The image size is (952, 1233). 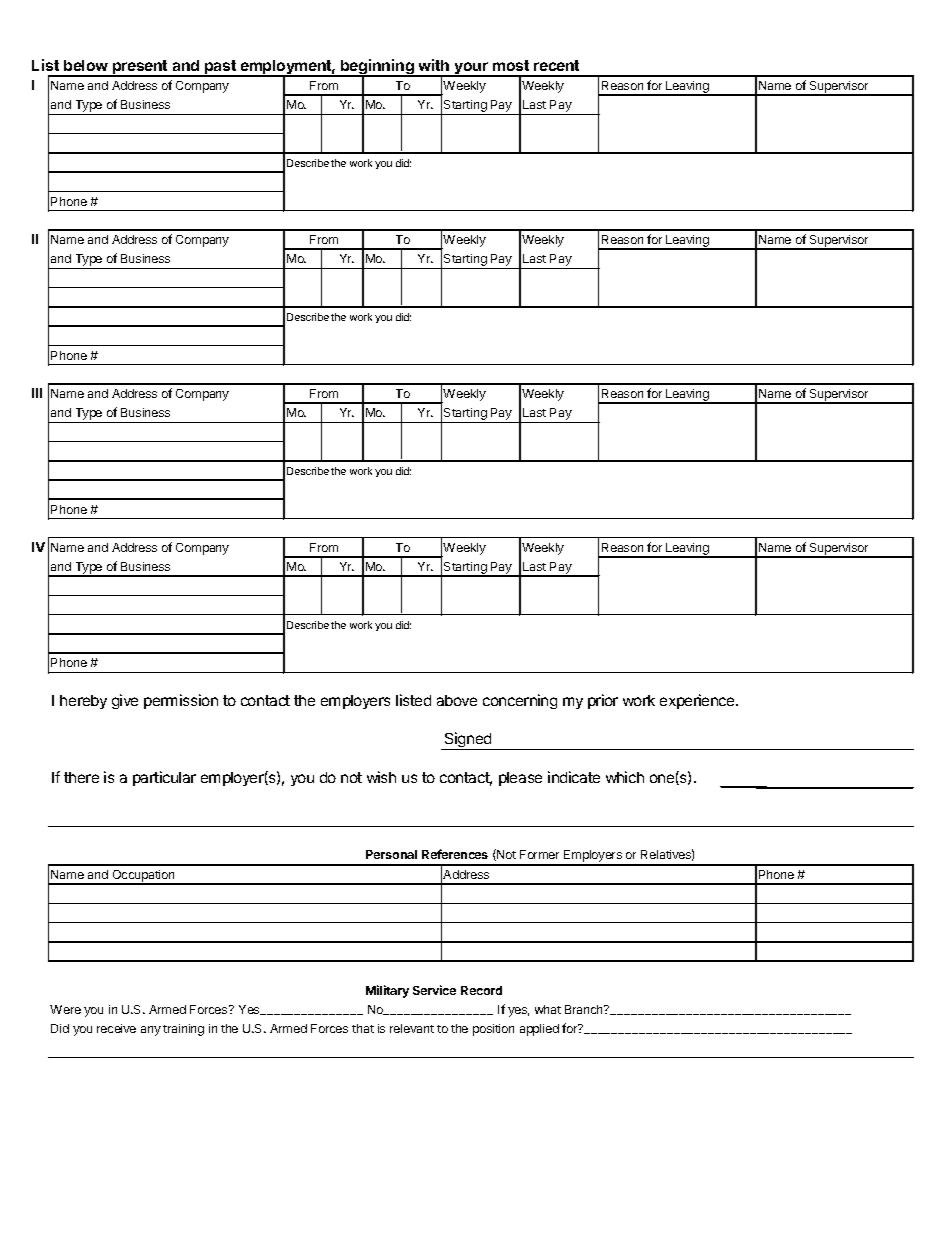 I want to click on experience, so click(x=698, y=701).
